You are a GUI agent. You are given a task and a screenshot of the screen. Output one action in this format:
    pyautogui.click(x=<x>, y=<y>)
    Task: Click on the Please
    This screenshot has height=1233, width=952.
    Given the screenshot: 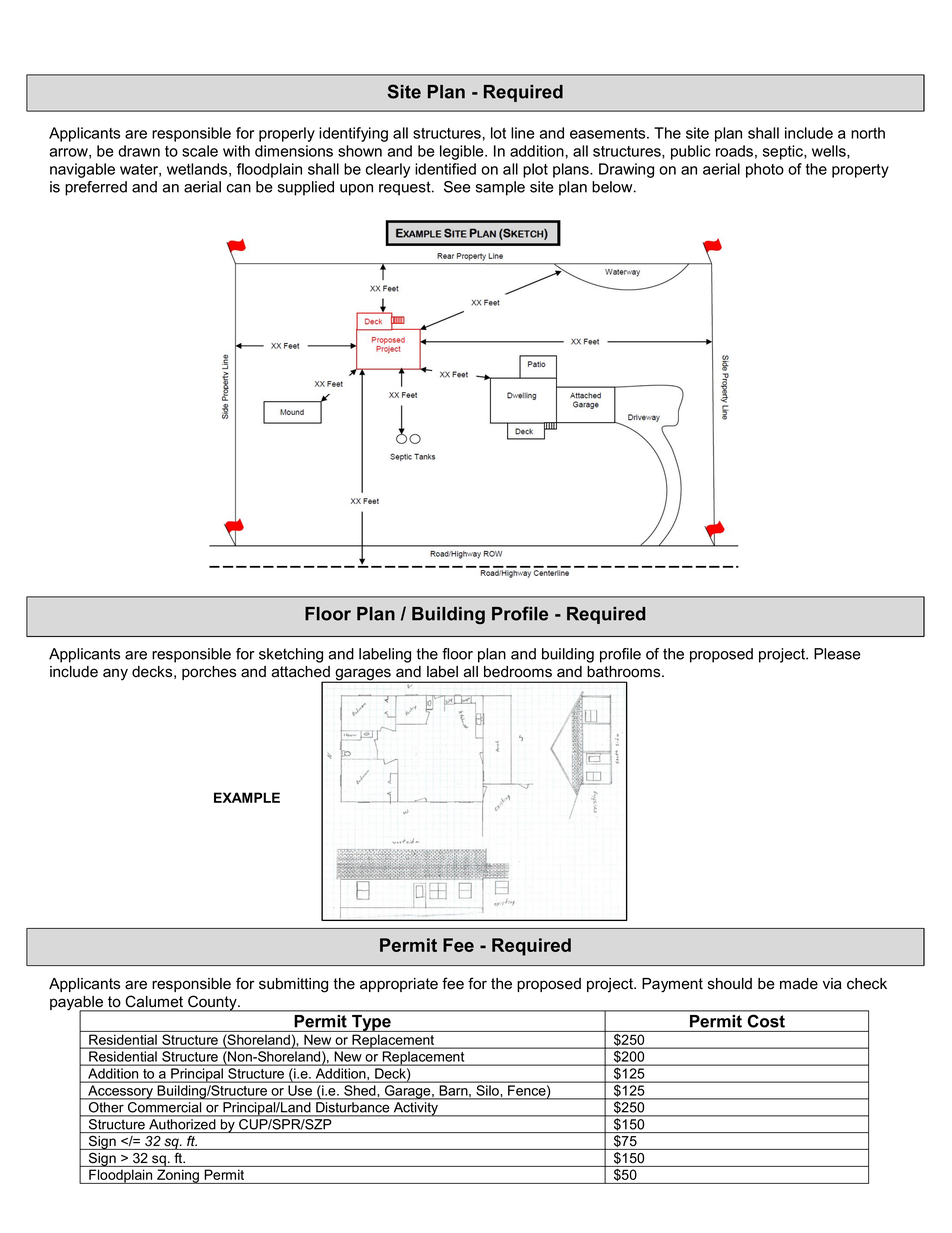 What is the action you would take?
    pyautogui.click(x=837, y=654)
